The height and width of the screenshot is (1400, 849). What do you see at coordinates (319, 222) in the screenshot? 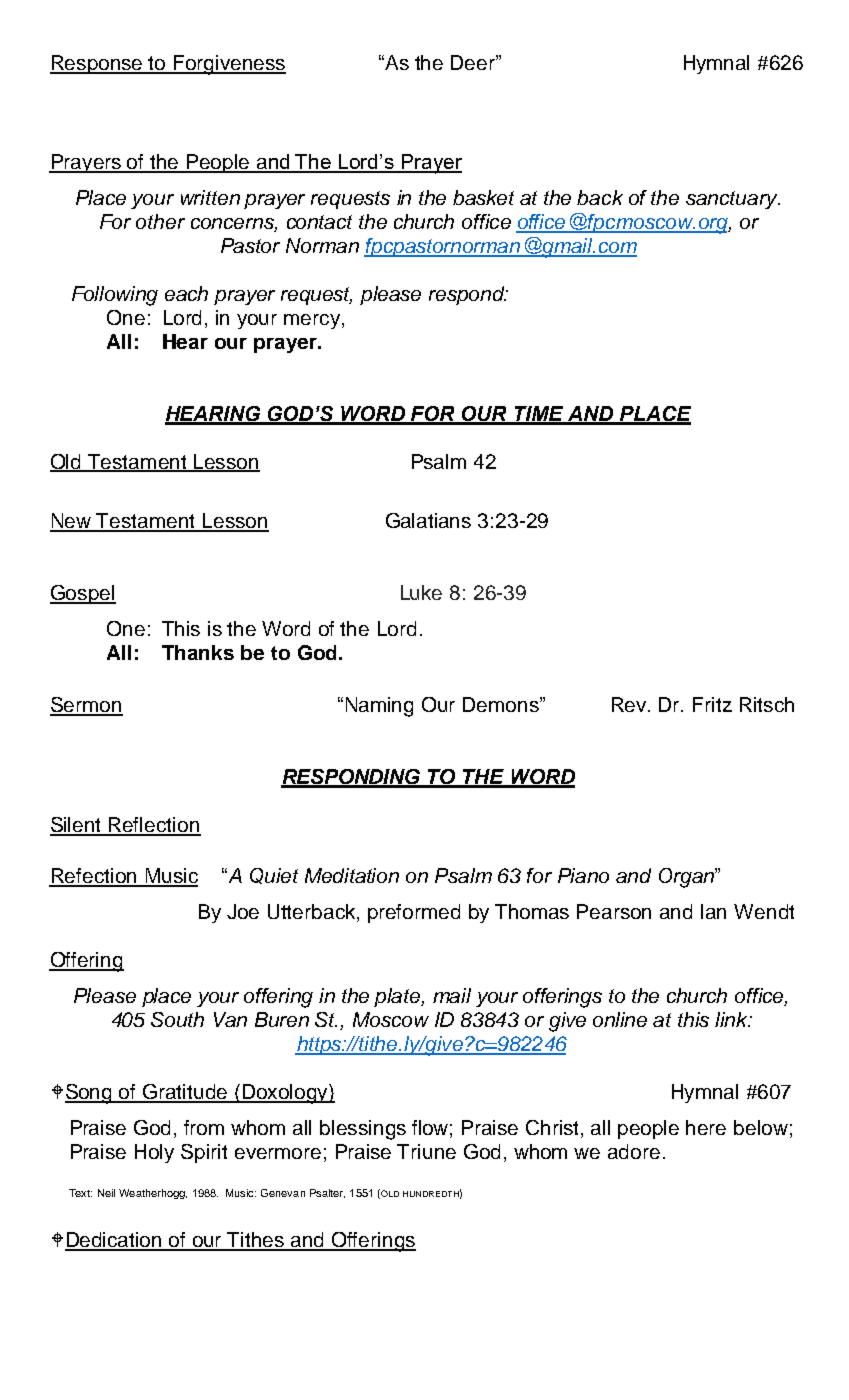
I see `contact` at bounding box center [319, 222].
